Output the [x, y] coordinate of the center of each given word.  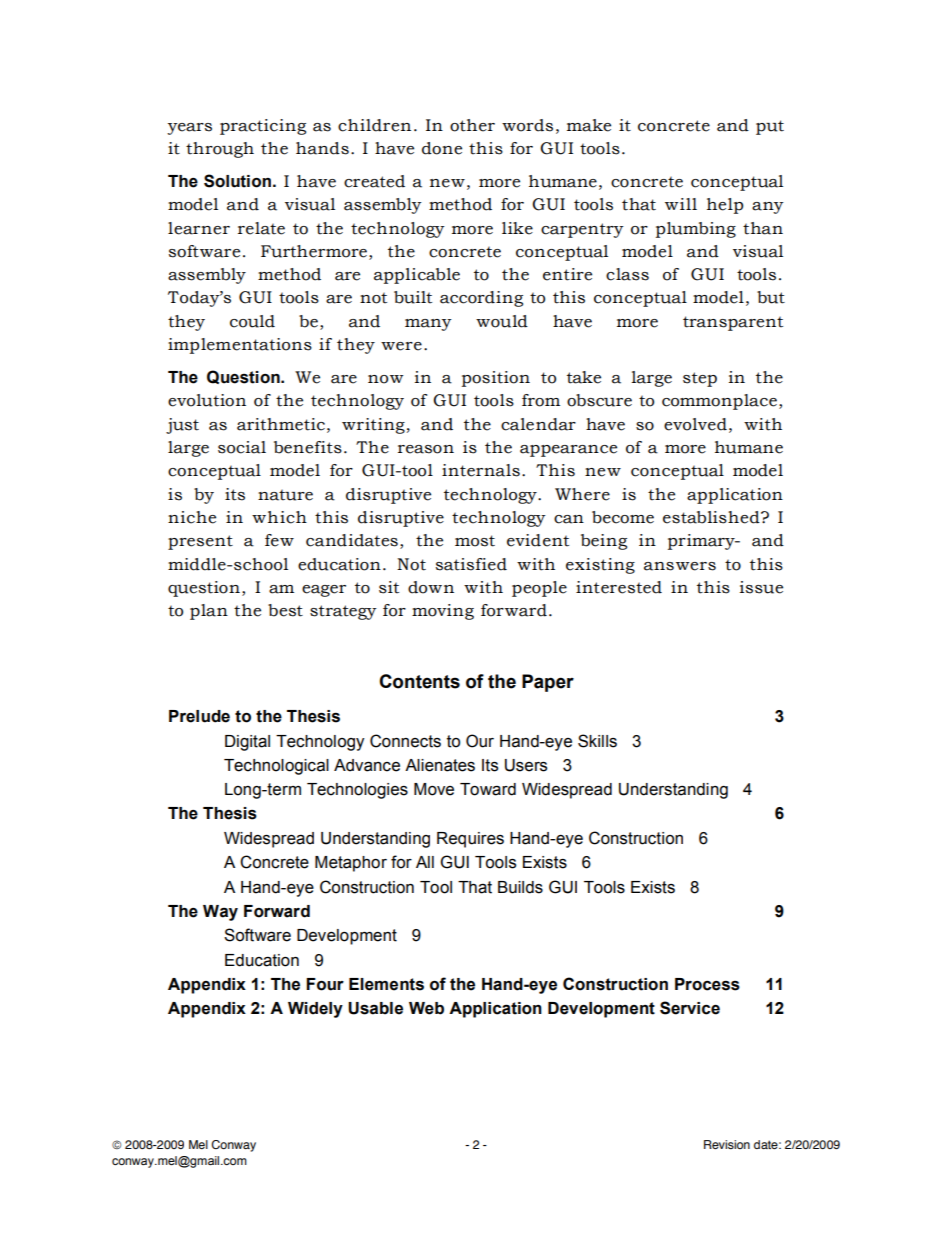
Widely [315, 1010]
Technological [276, 767]
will [681, 204]
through [220, 150]
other [472, 125]
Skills [597, 741]
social [242, 447]
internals [481, 470]
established [712, 517]
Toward [488, 789]
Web [426, 1008]
